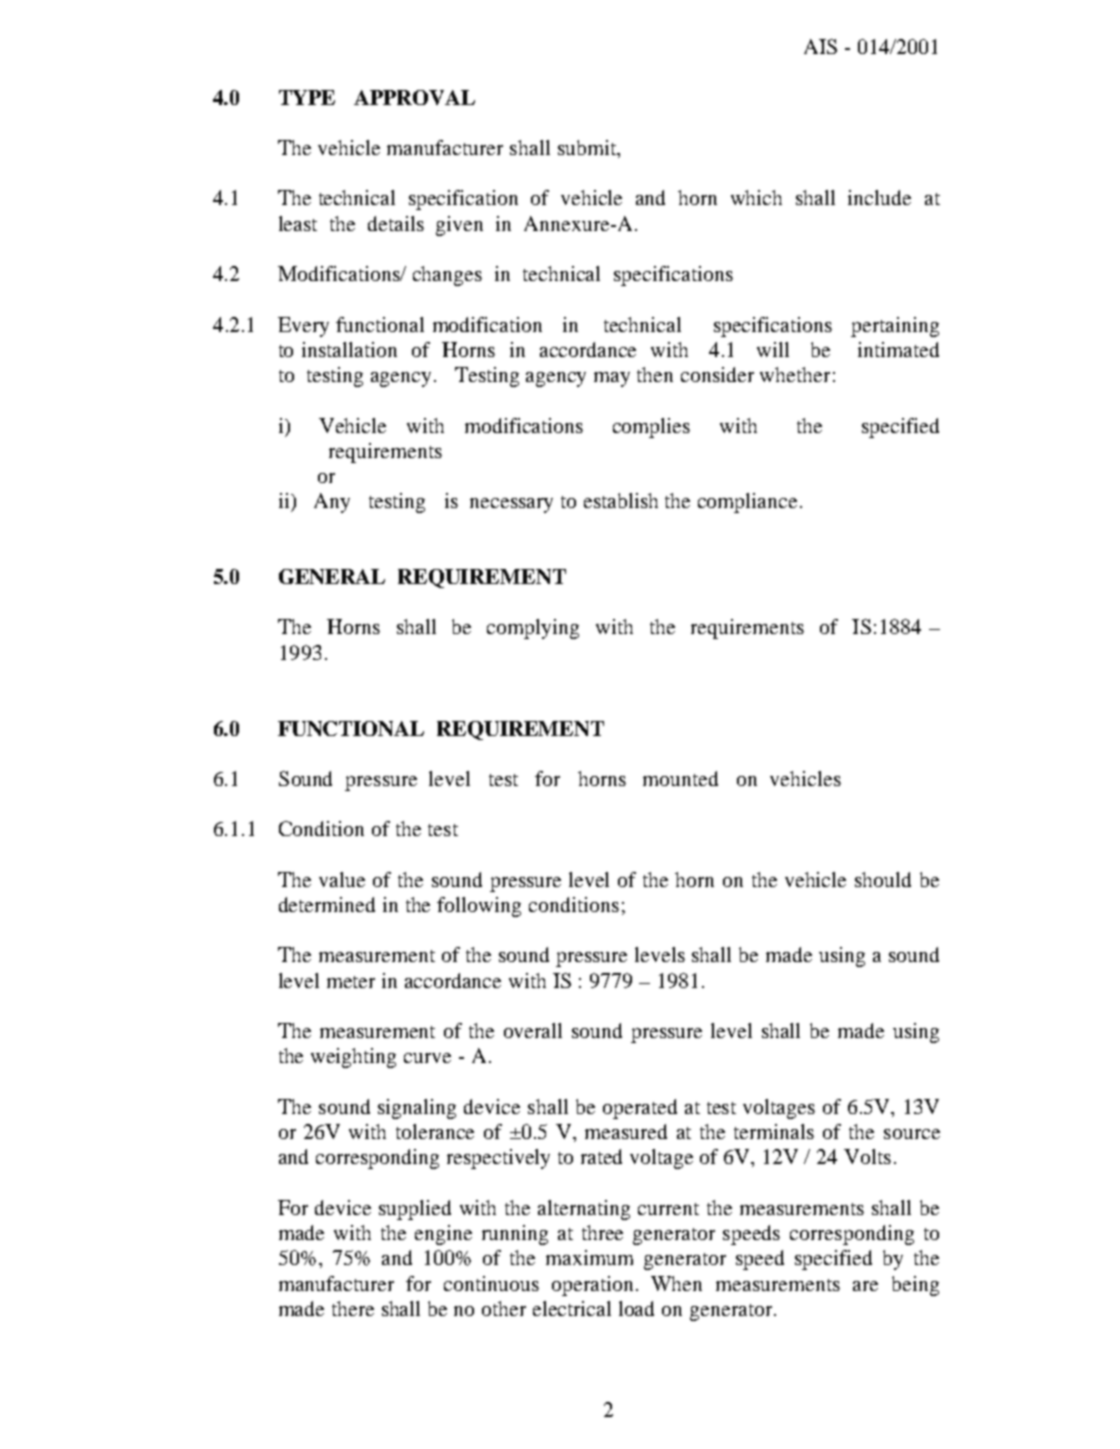 The height and width of the screenshot is (1449, 1120). I want to click on GENERAL, so click(332, 576).
